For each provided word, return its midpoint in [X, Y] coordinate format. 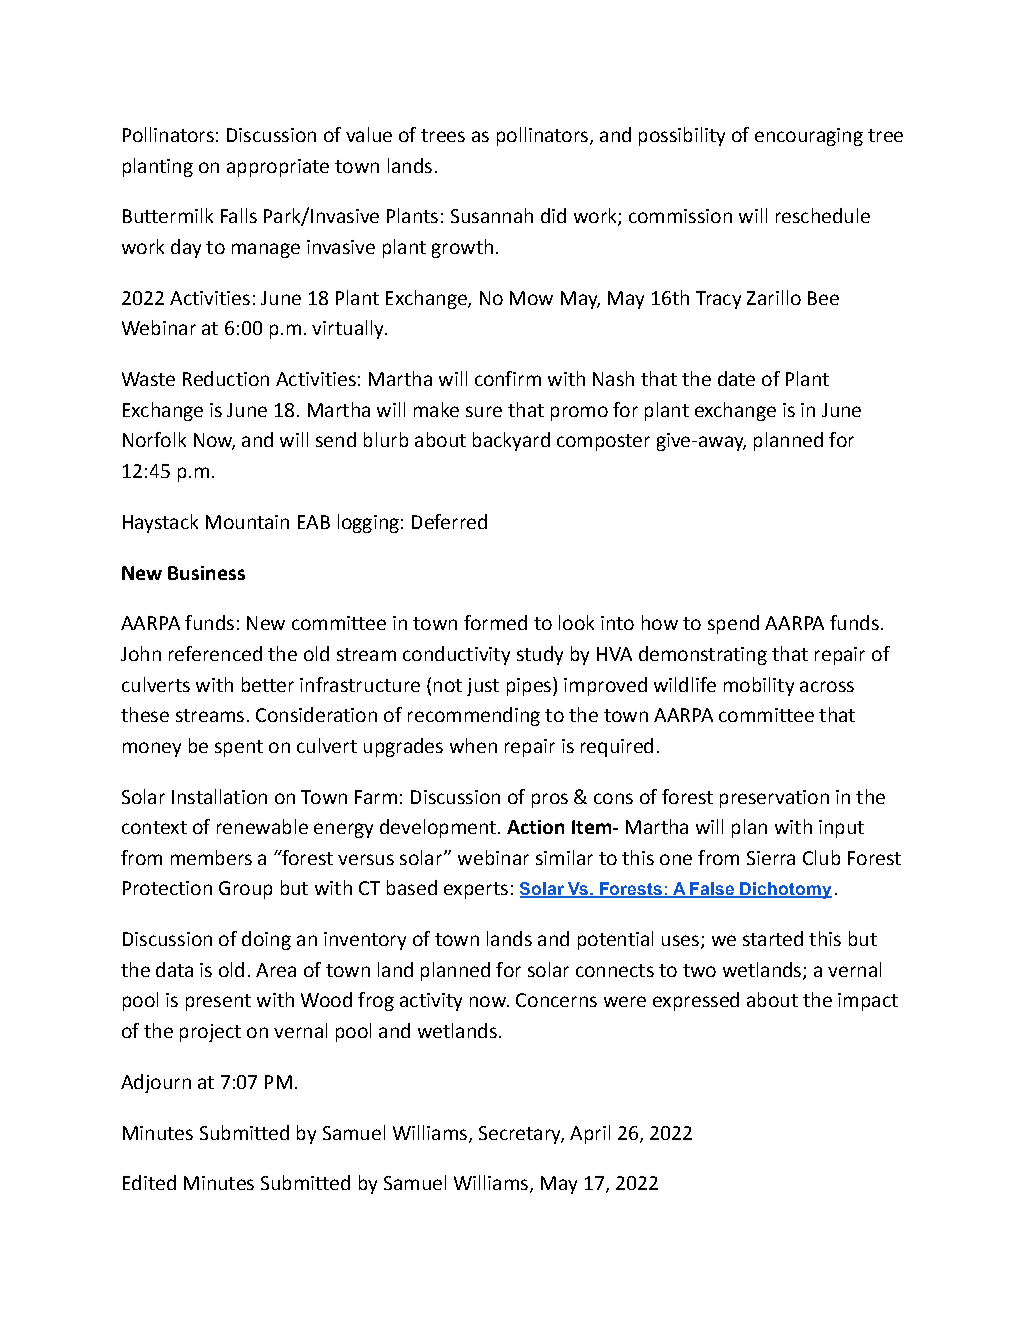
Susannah [492, 215]
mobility [759, 686]
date [736, 378]
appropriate [278, 168]
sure [484, 411]
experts [476, 890]
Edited [149, 1182]
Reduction [226, 378]
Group [245, 890]
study [540, 655]
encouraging [809, 137]
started [773, 938]
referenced [215, 653]
